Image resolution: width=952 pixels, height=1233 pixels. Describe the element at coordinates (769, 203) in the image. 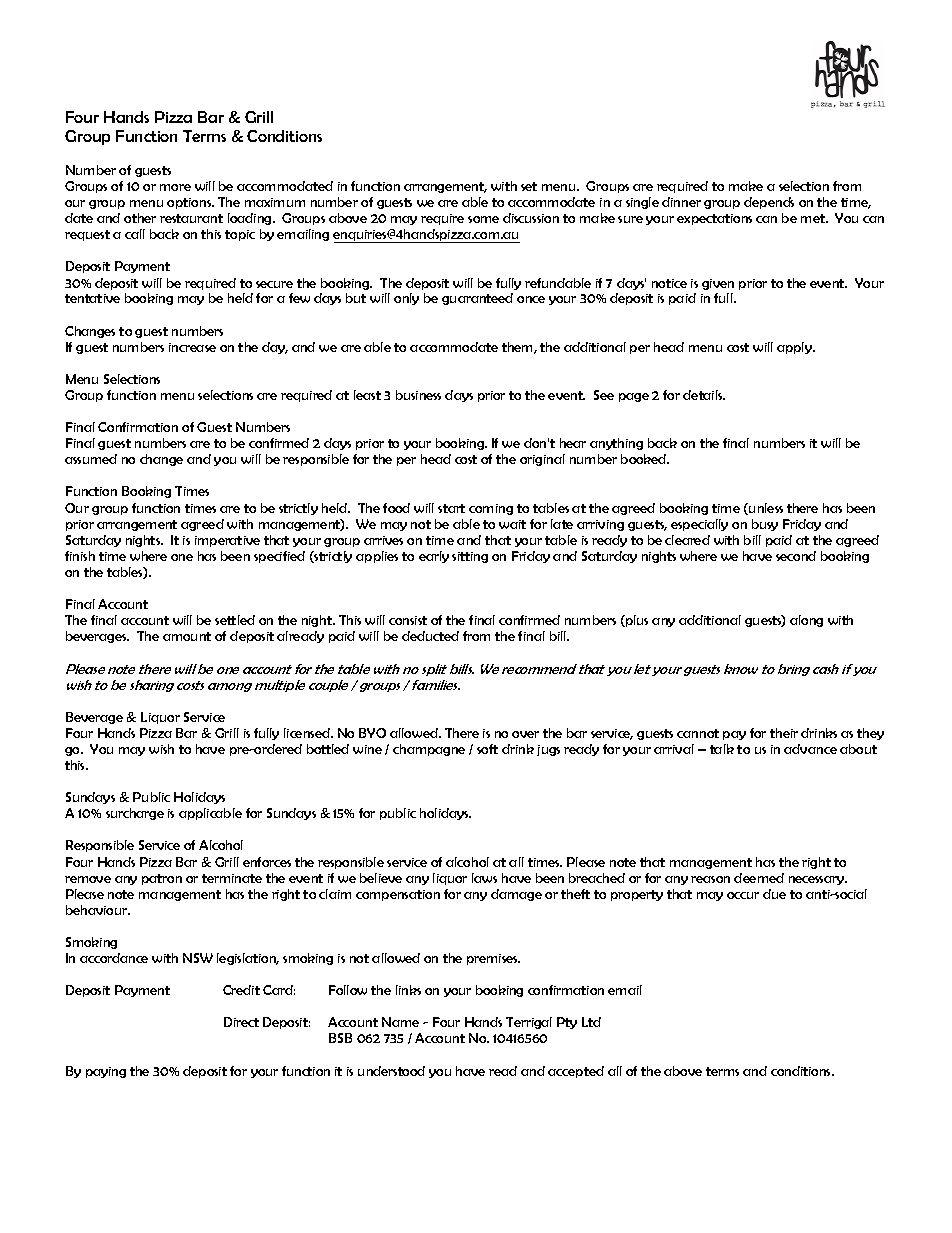

I see `depends` at that location.
